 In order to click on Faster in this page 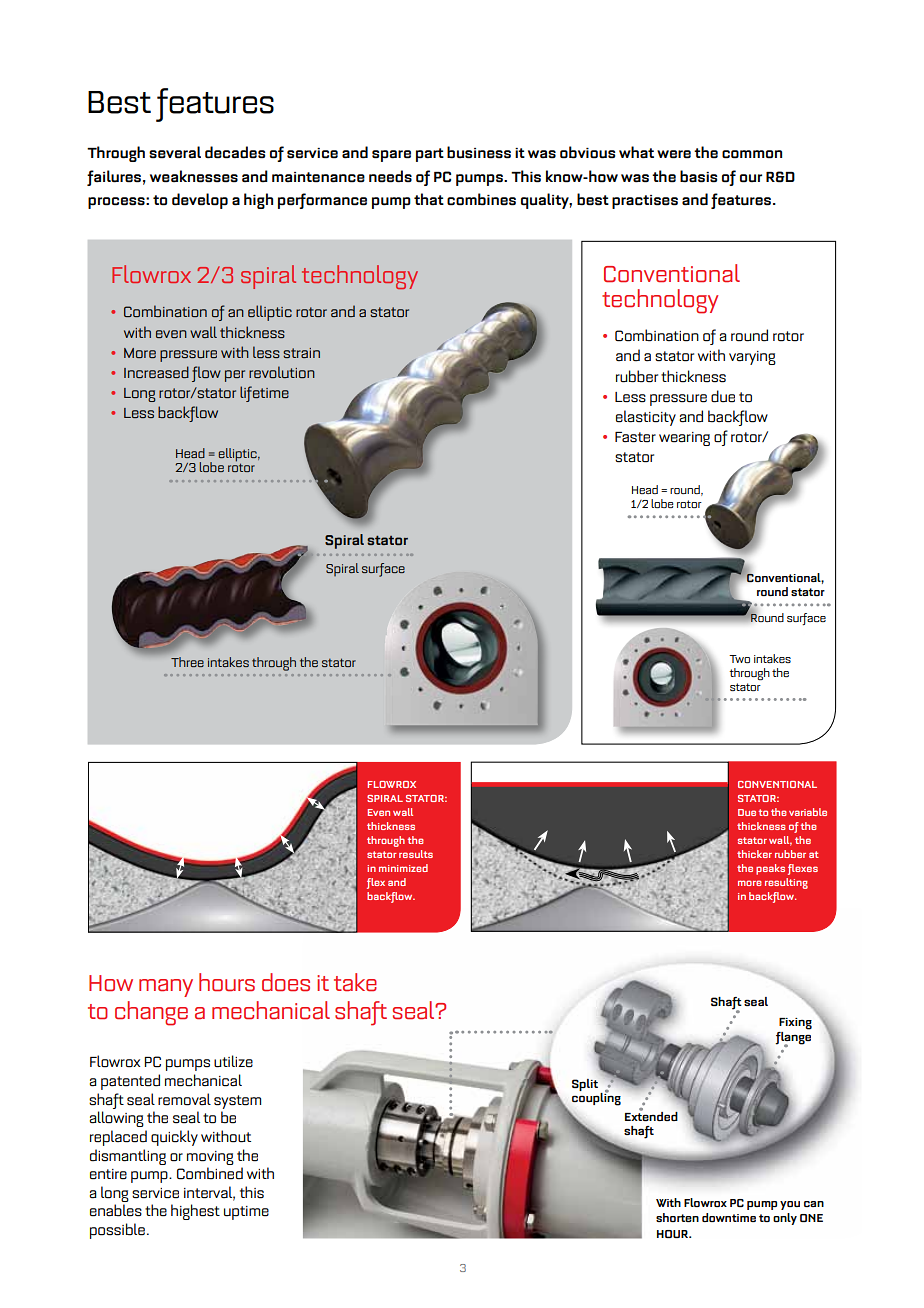, I will do `click(635, 437)`.
